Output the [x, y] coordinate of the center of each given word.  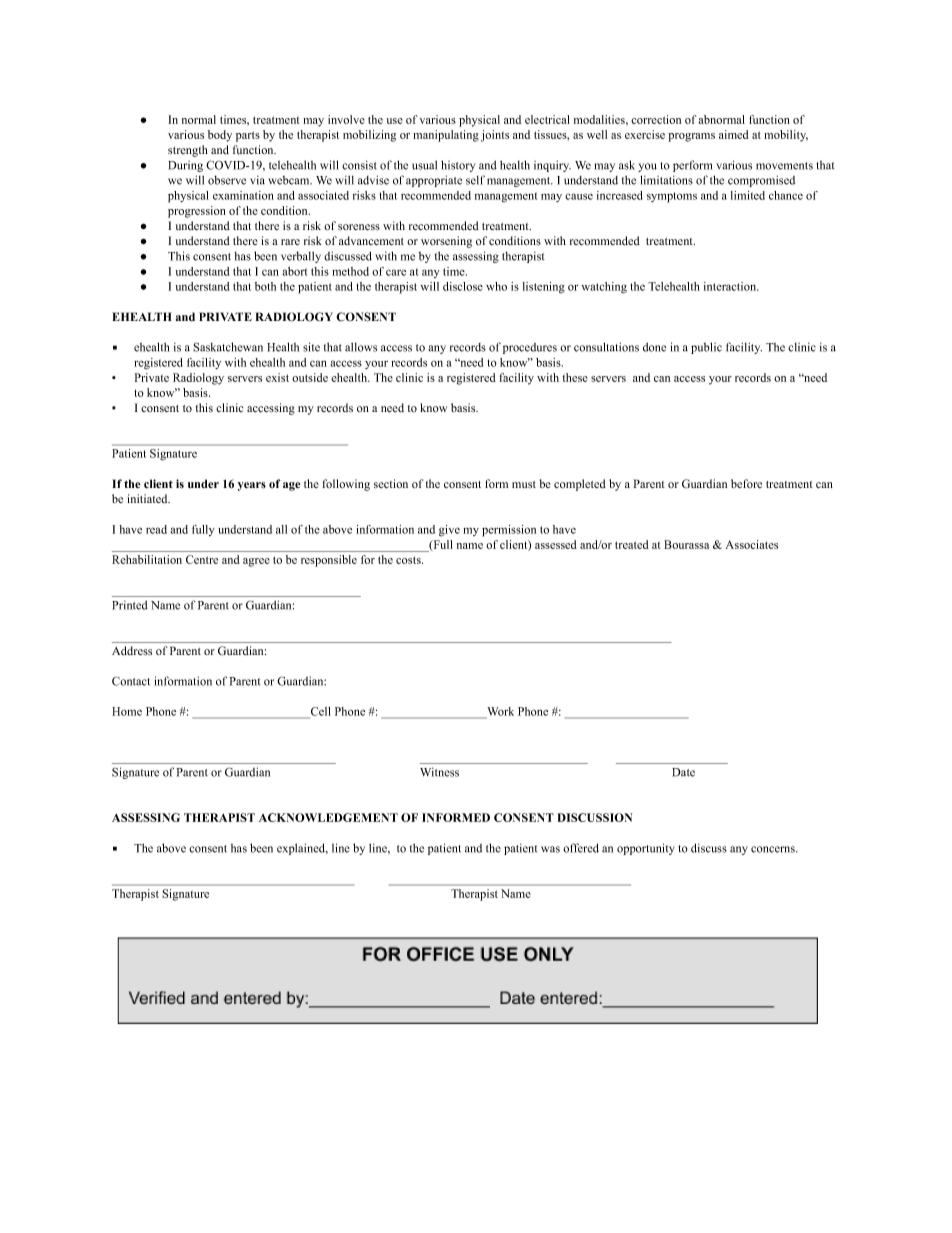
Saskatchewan [228, 347]
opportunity [646, 849]
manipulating [446, 136]
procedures [530, 348]
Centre [202, 559]
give [449, 531]
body [220, 136]
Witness [439, 772]
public [706, 348]
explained [302, 849]
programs [691, 137]
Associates [752, 544]
